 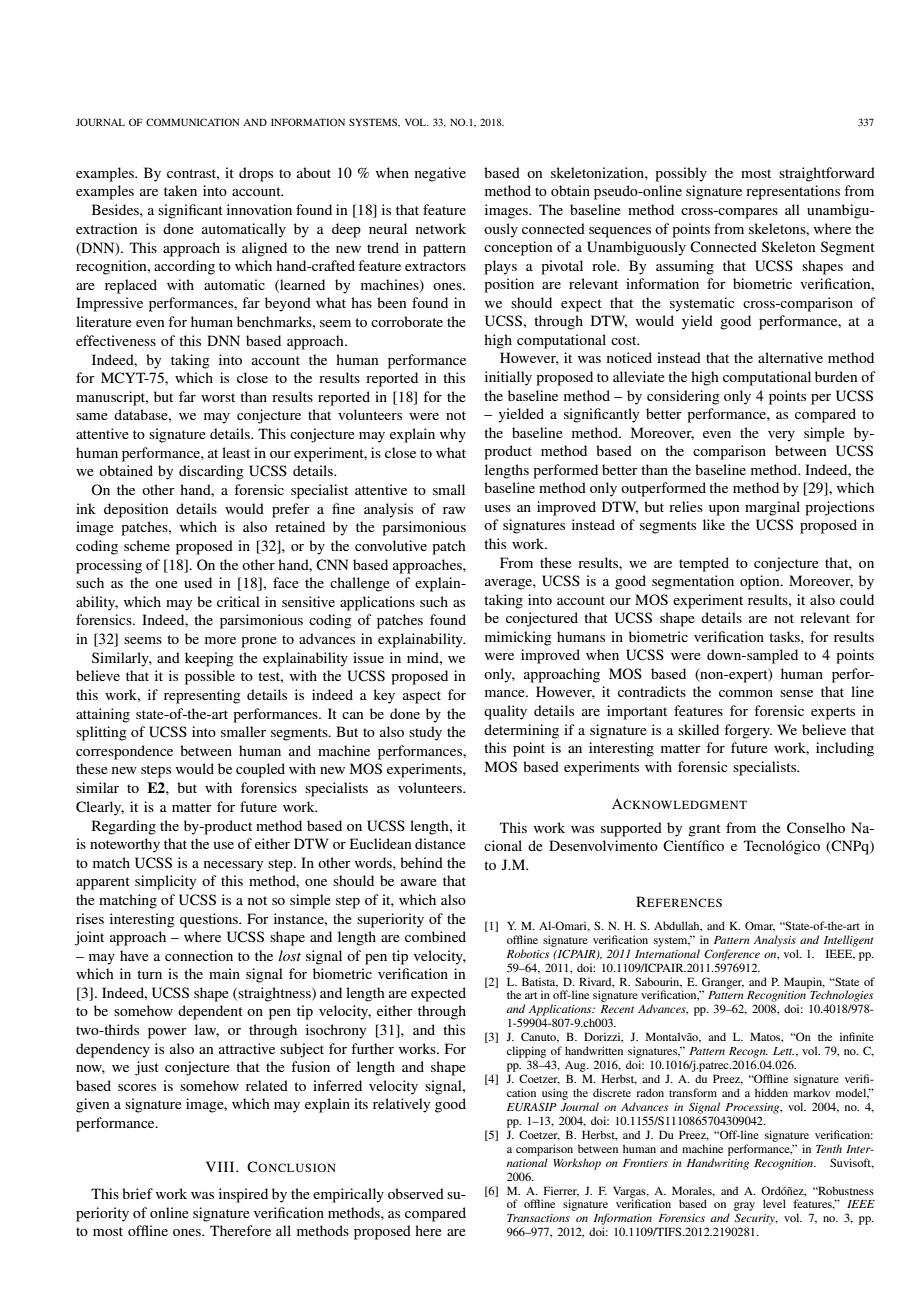 What do you see at coordinates (137, 1193) in the screenshot?
I see `brief` at bounding box center [137, 1193].
